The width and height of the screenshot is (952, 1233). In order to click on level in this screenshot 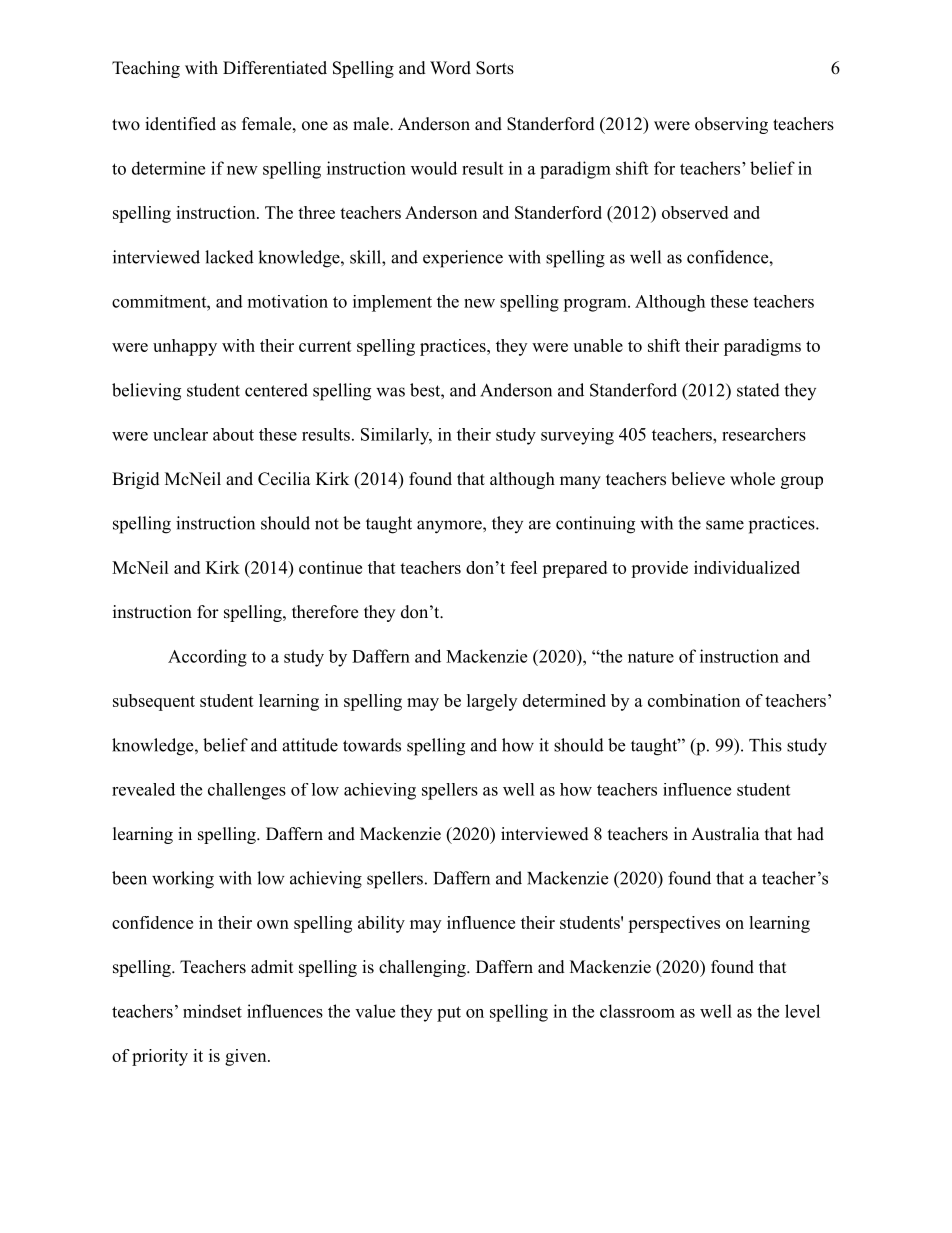, I will do `click(802, 1011)`.
